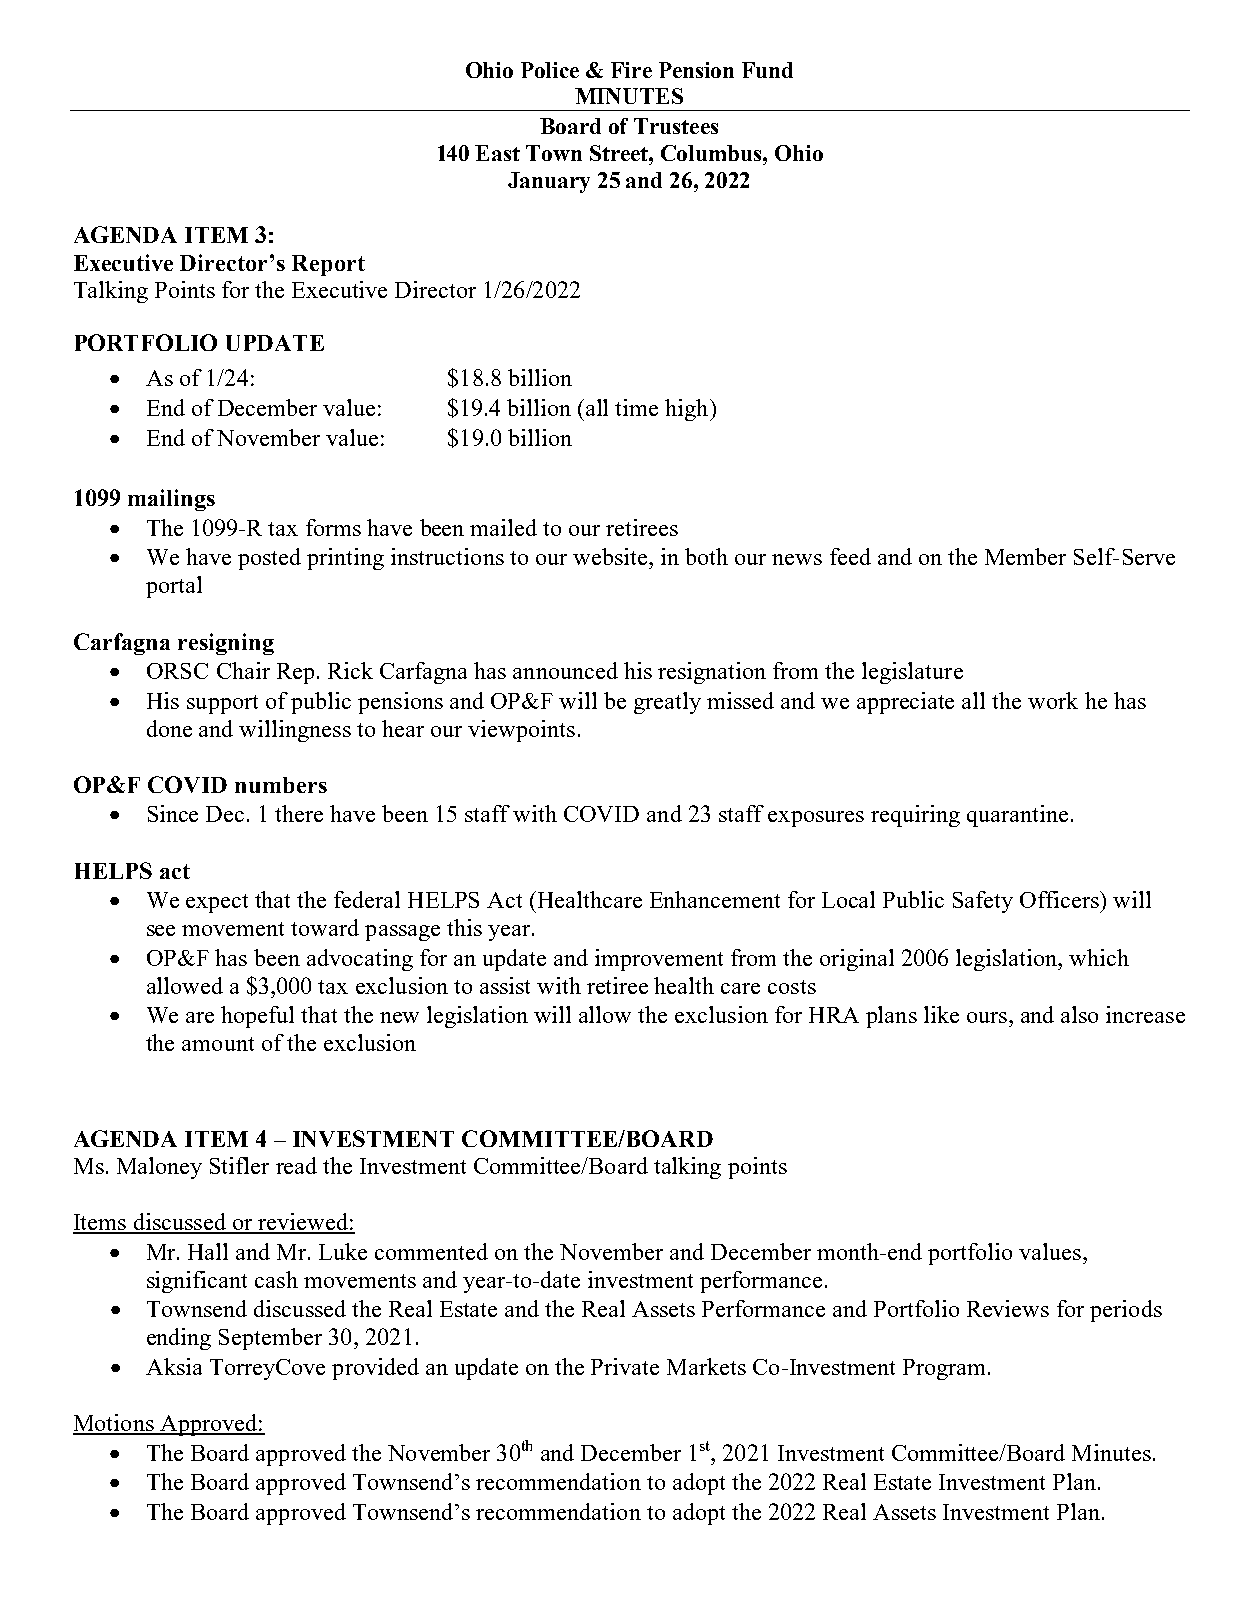 The image size is (1241, 1606). Describe the element at coordinates (1025, 556) in the screenshot. I see `Member` at that location.
